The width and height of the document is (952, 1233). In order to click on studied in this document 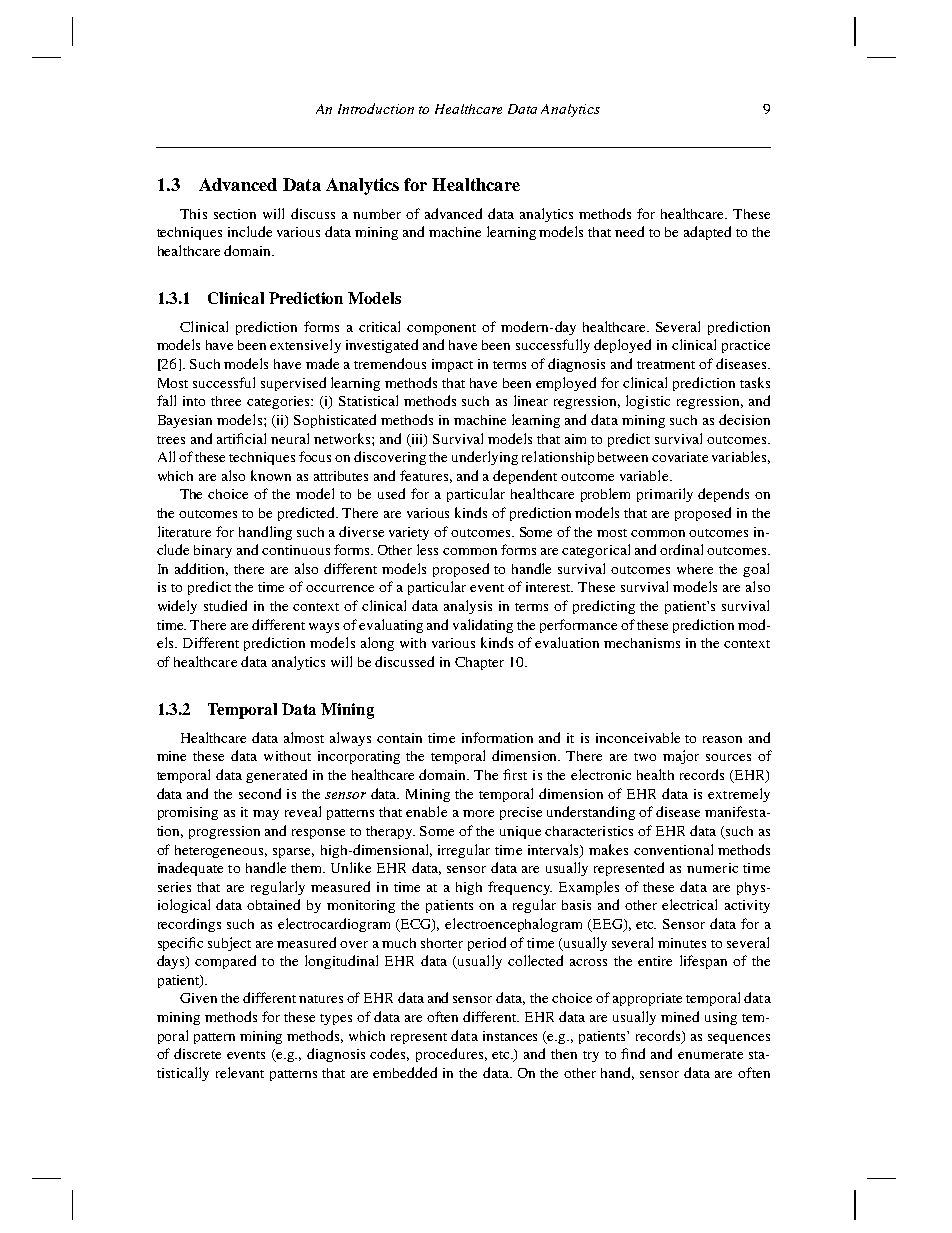, I will do `click(225, 605)`.
